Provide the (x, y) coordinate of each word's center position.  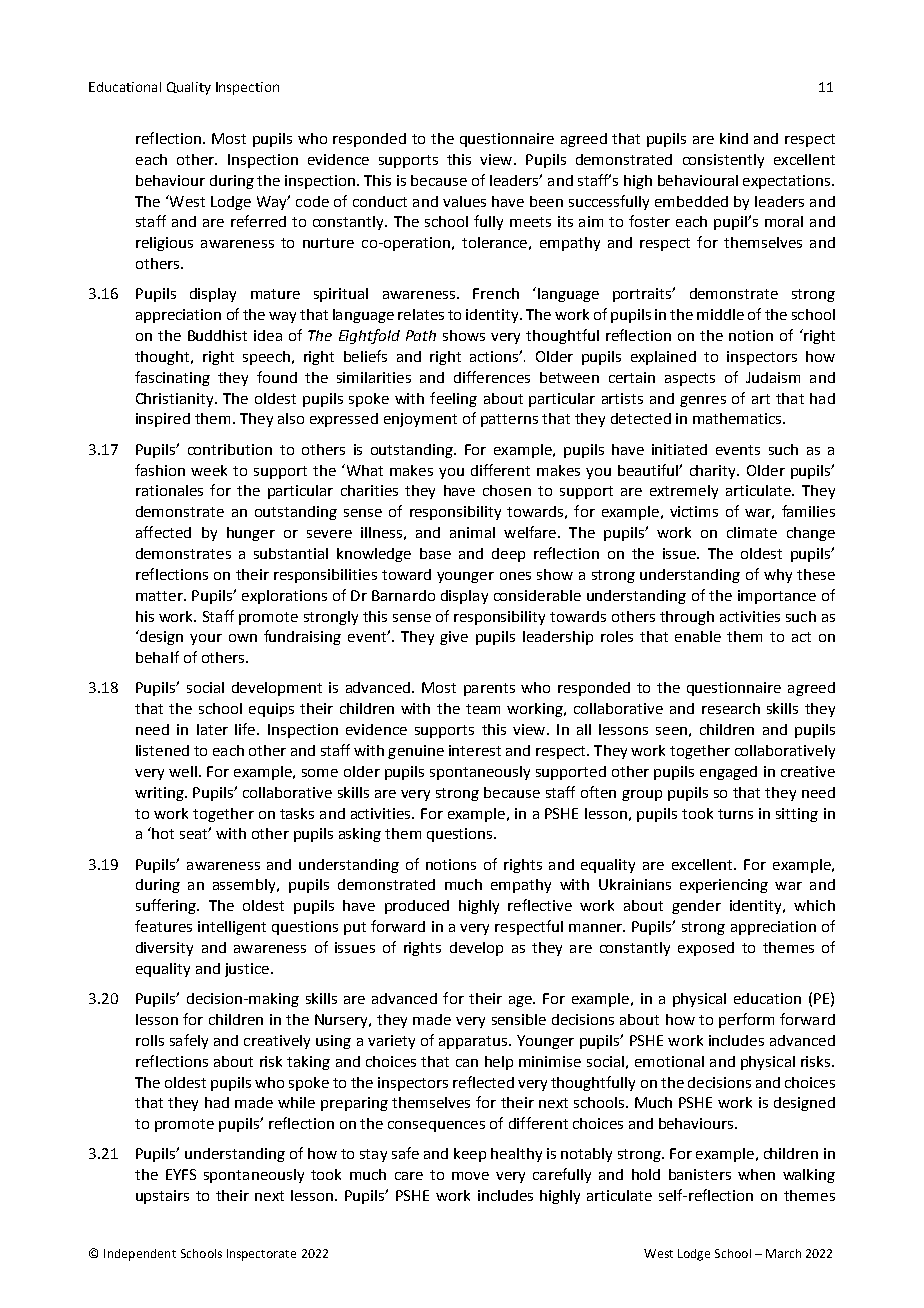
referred (258, 221)
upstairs (162, 1197)
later (212, 729)
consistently (723, 161)
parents (489, 689)
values (464, 201)
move (470, 1176)
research (731, 708)
